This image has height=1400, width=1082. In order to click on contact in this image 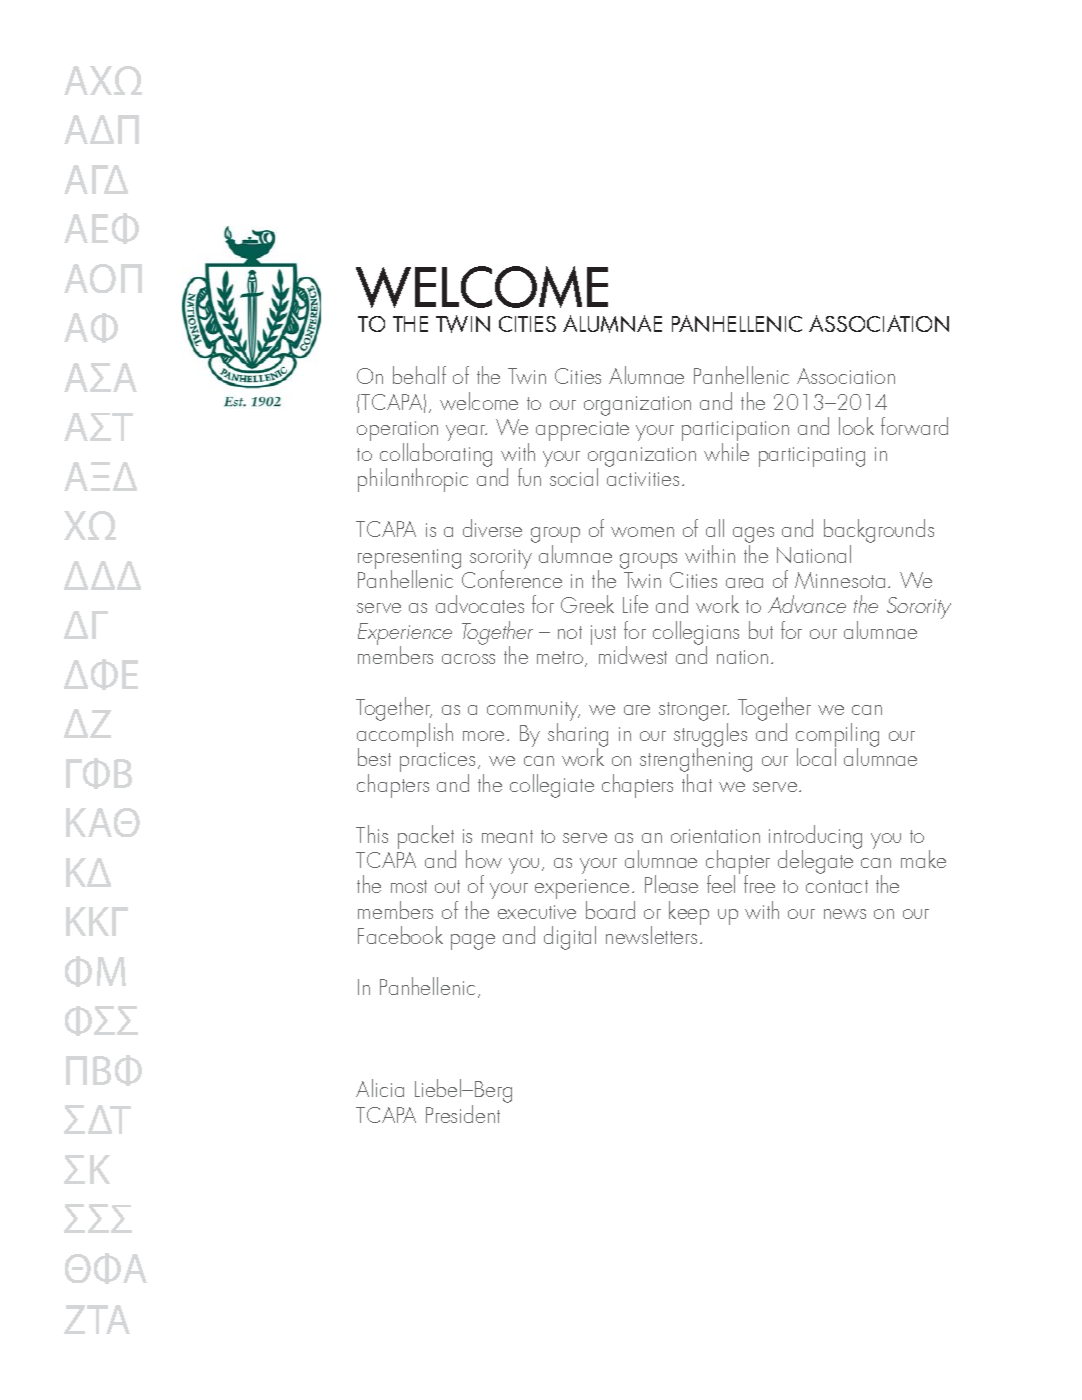, I will do `click(837, 886)`.
